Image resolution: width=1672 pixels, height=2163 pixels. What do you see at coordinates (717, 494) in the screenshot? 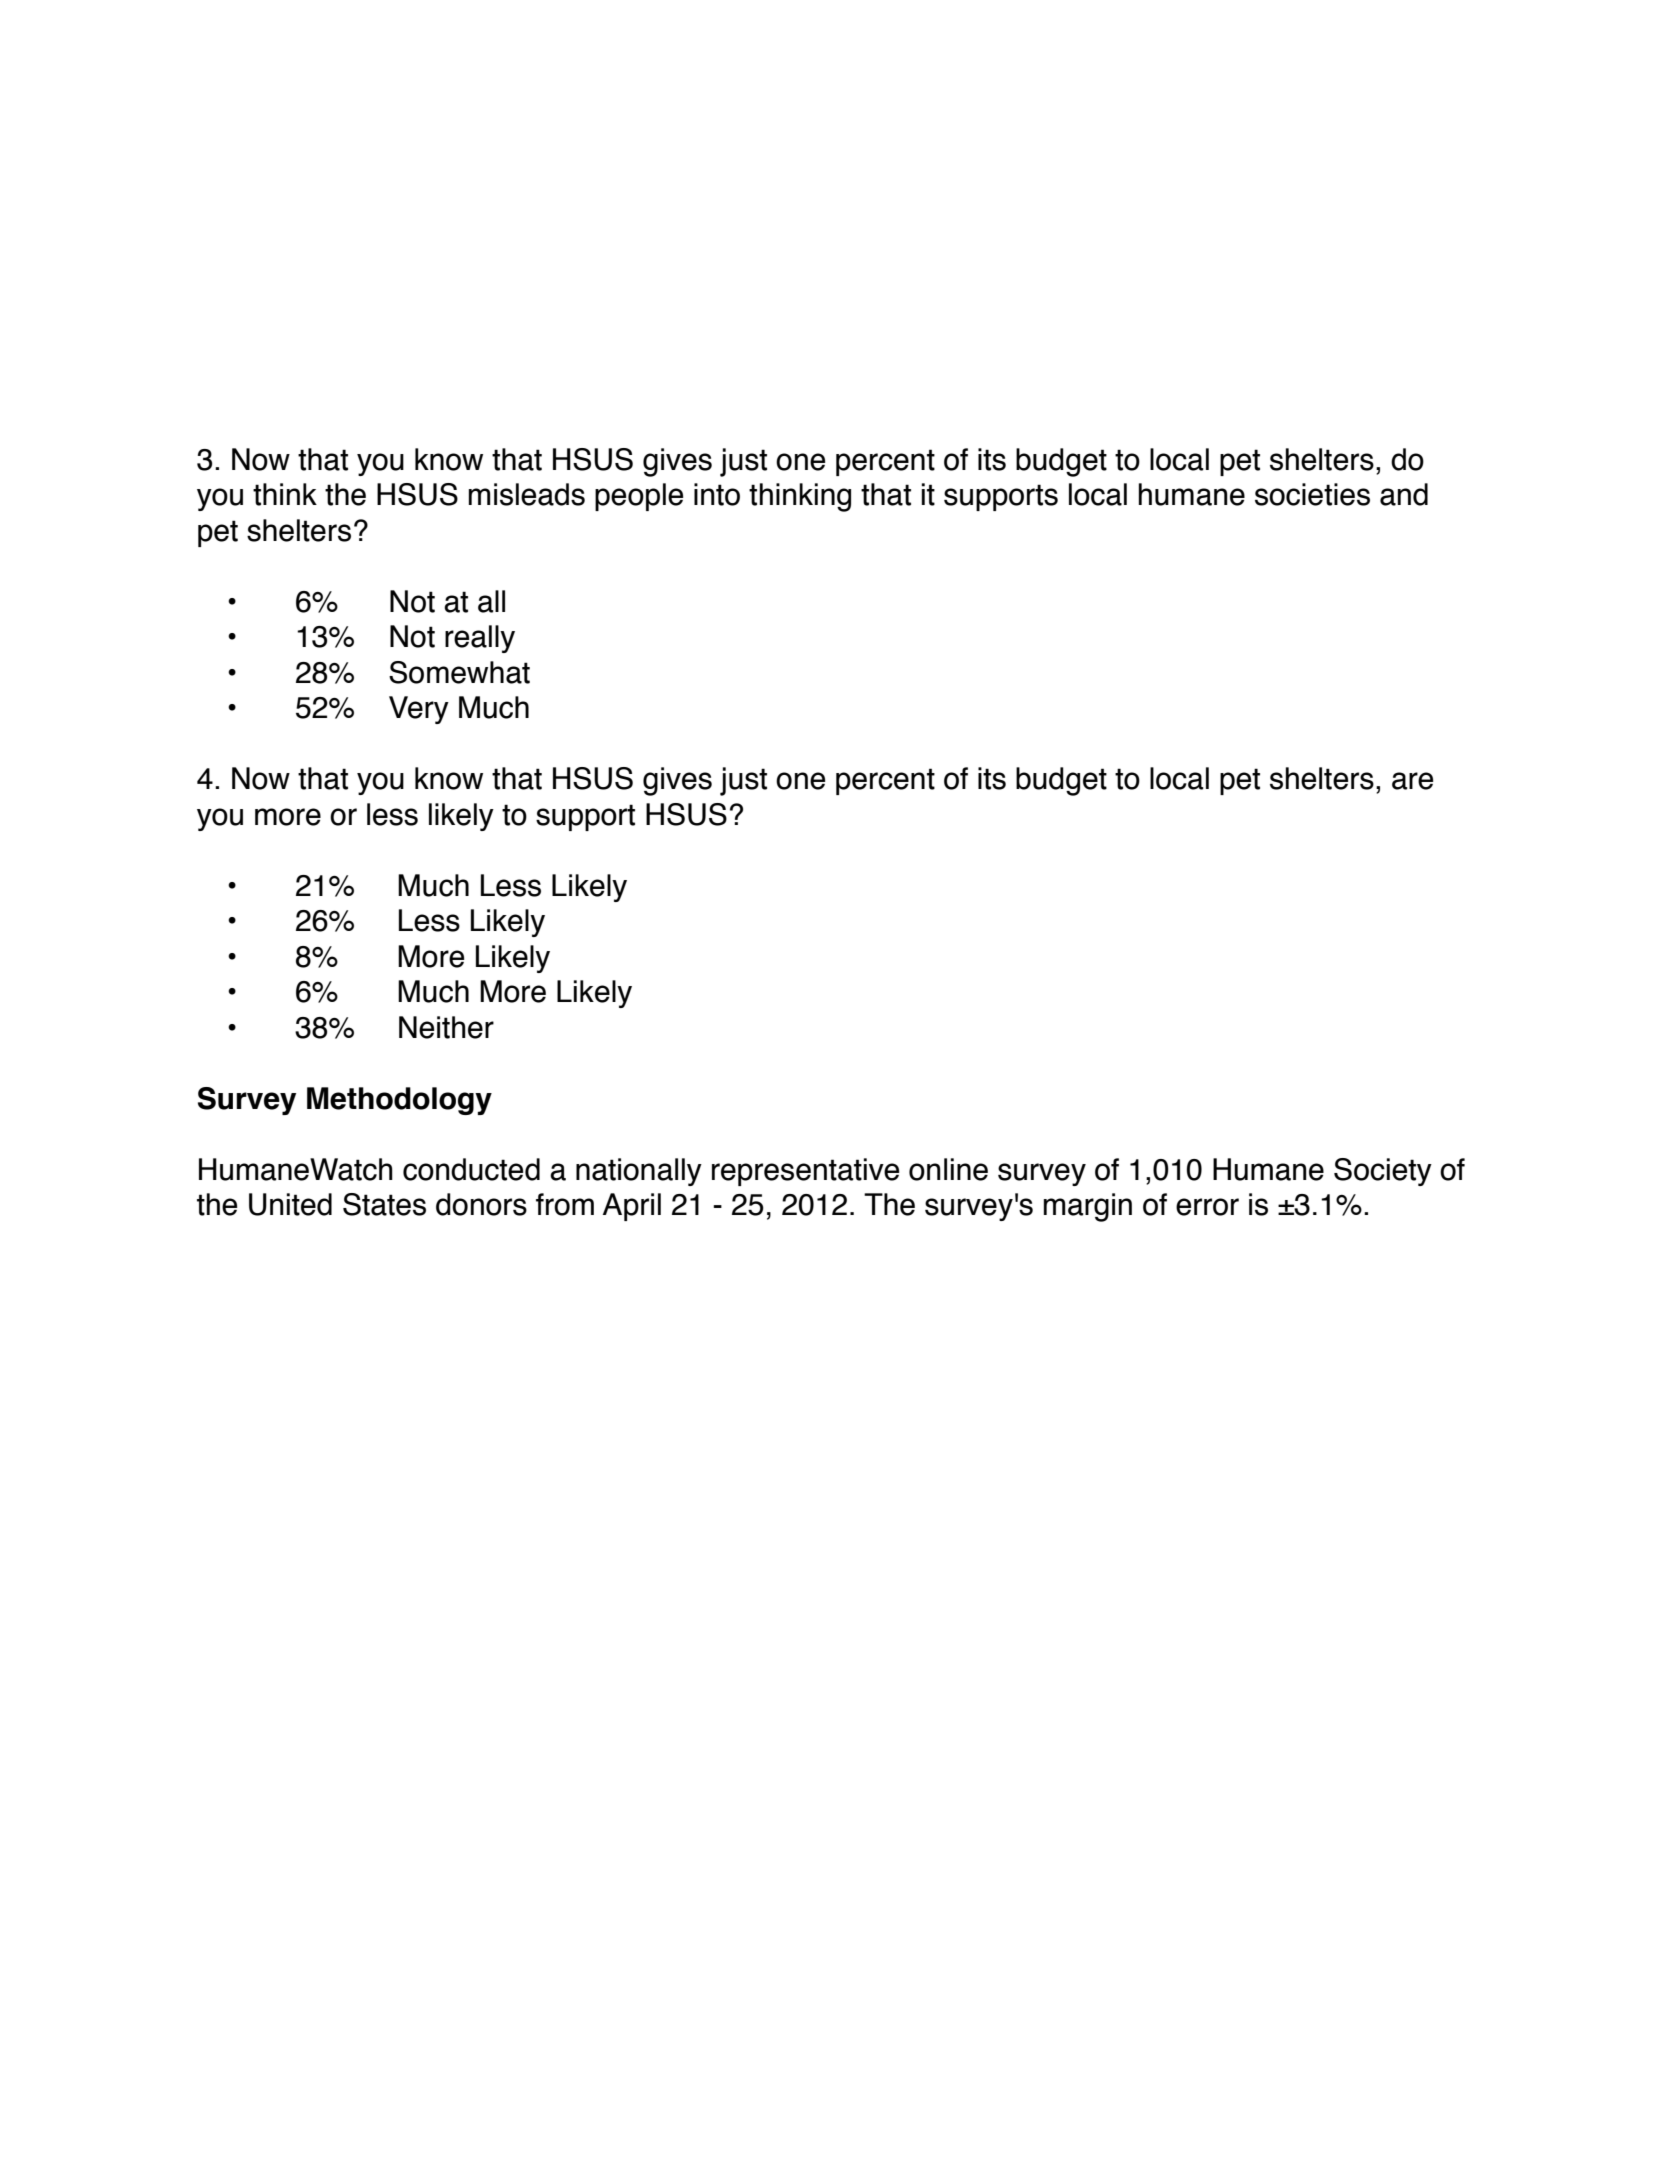
I see `into` at bounding box center [717, 494].
